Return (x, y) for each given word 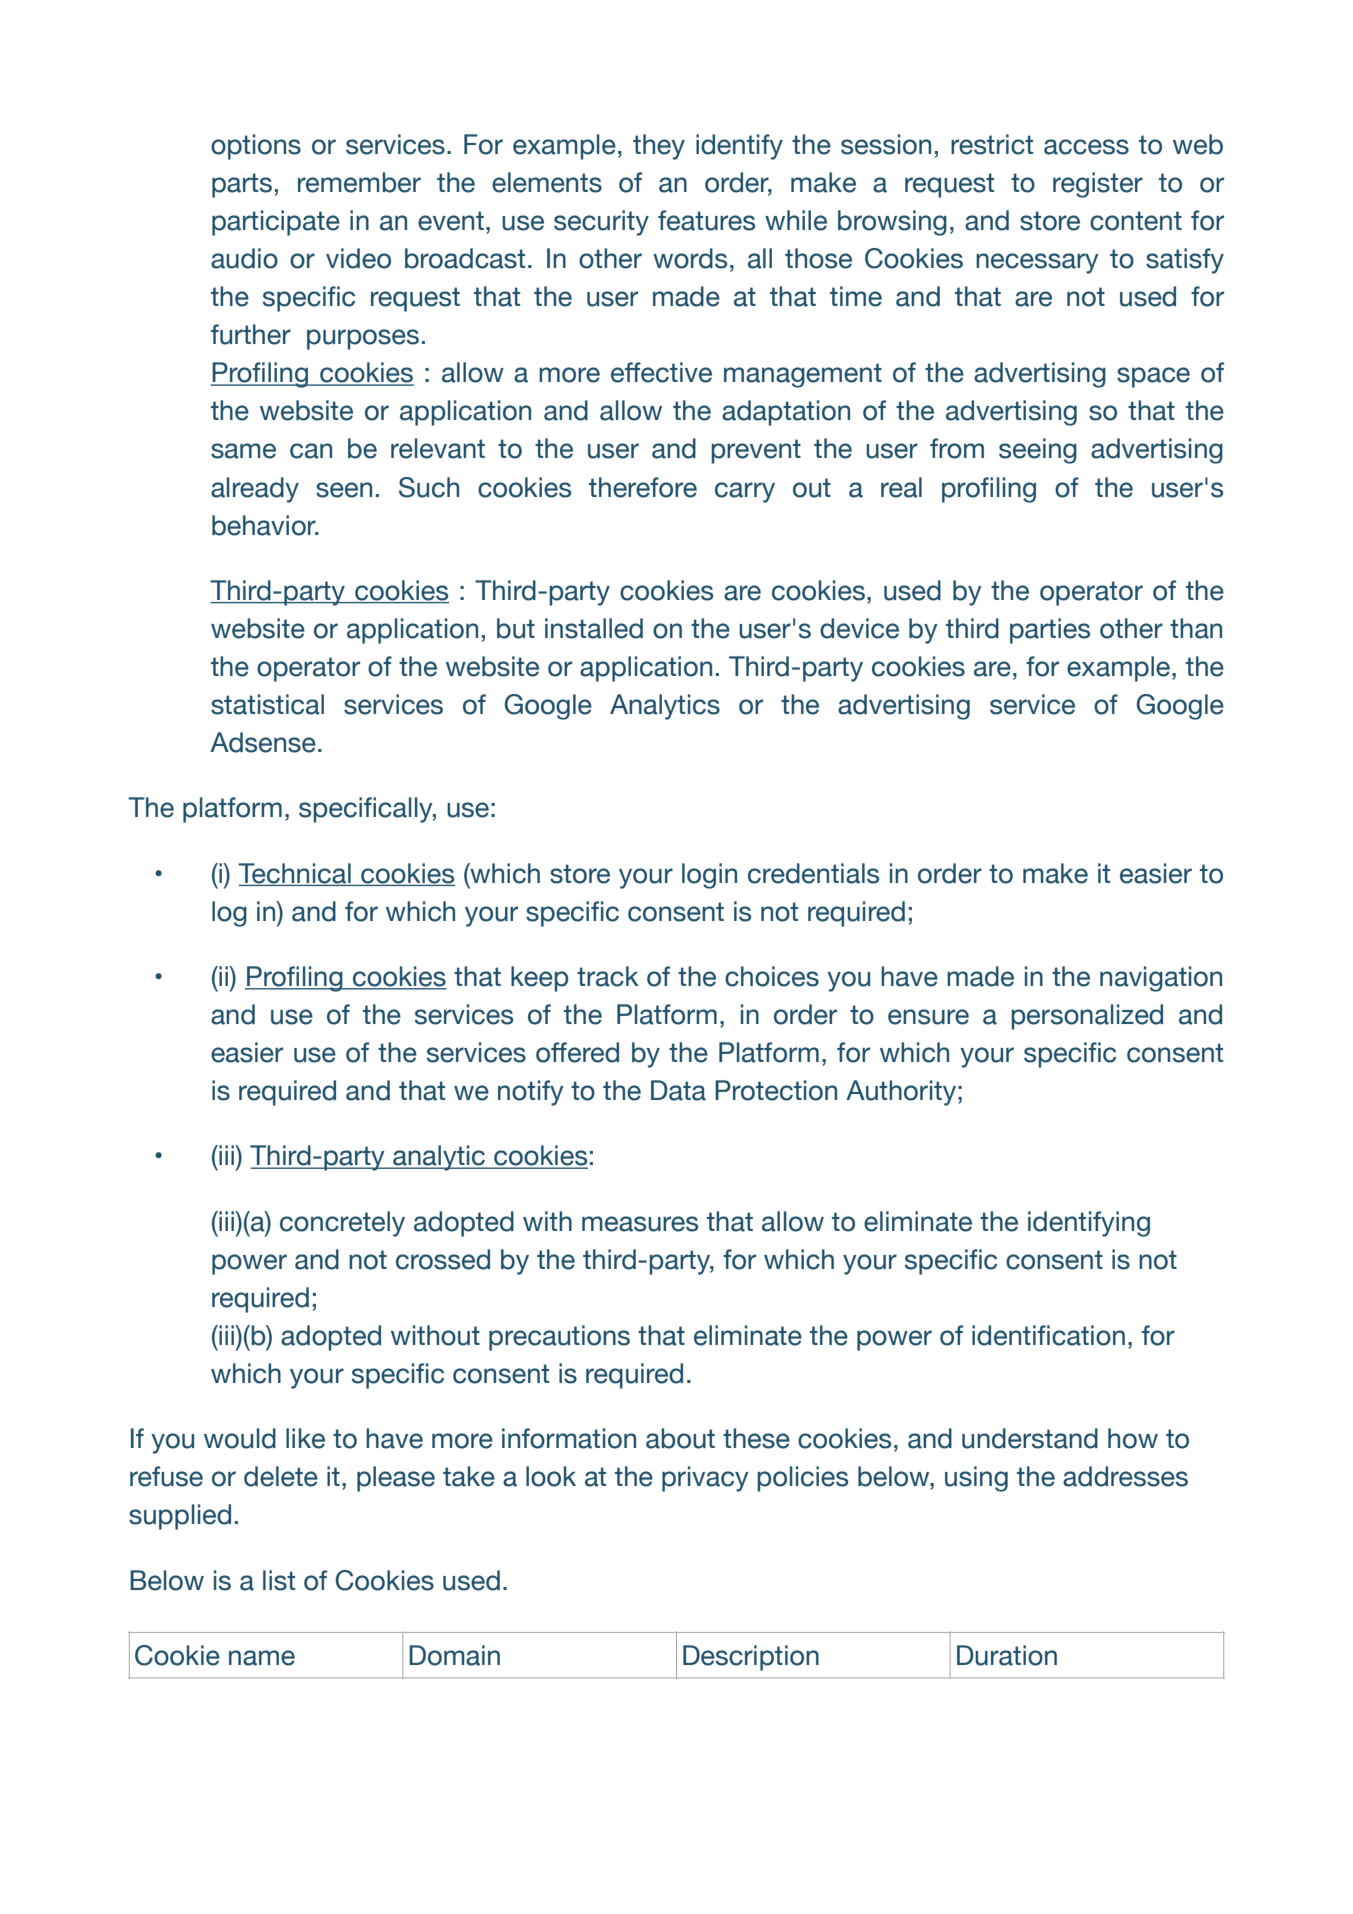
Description (751, 1658)
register (1098, 185)
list (279, 1580)
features (706, 220)
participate (276, 223)
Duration (1007, 1655)
